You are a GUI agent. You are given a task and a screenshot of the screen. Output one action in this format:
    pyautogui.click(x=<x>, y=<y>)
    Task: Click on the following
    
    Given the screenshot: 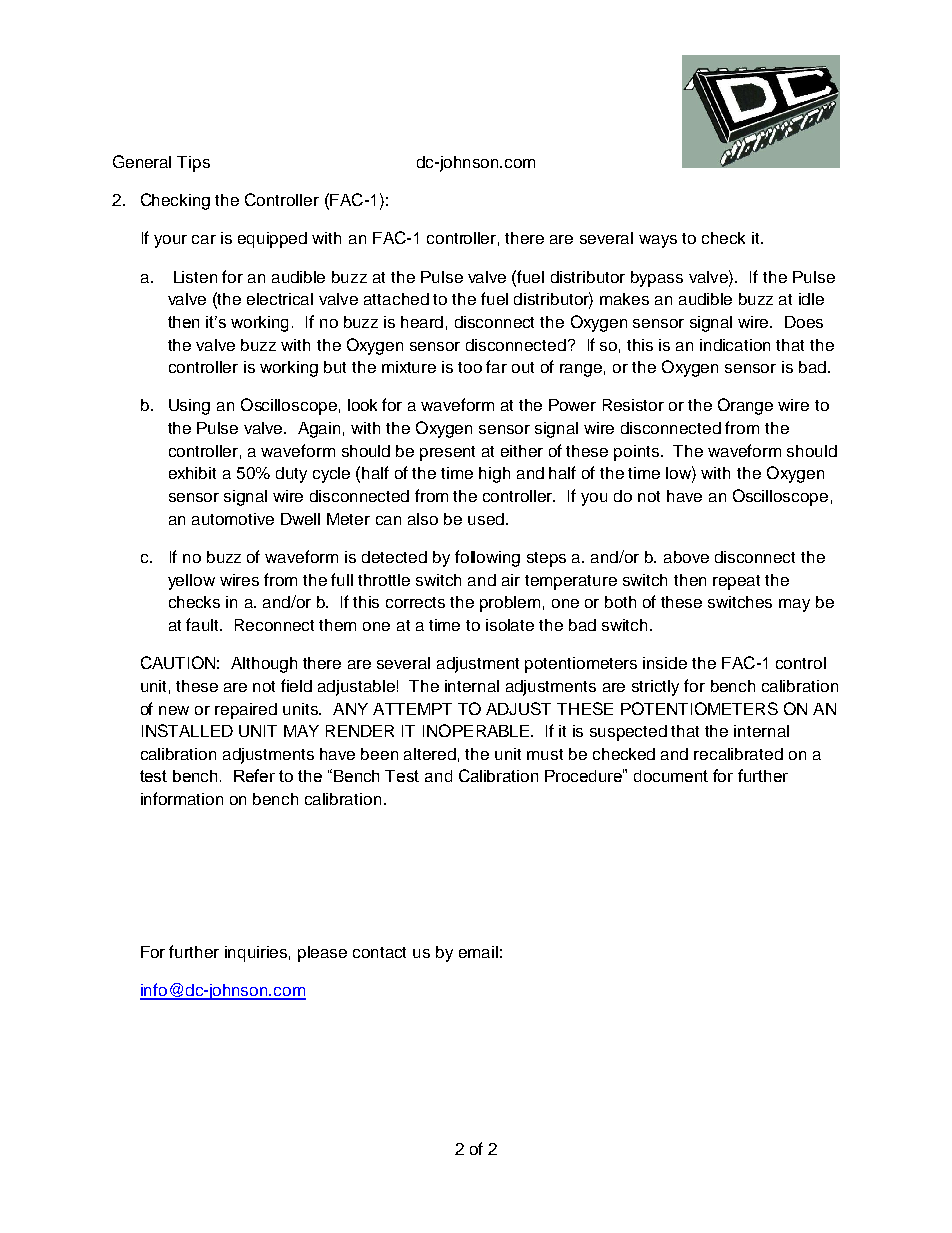 What is the action you would take?
    pyautogui.click(x=487, y=558)
